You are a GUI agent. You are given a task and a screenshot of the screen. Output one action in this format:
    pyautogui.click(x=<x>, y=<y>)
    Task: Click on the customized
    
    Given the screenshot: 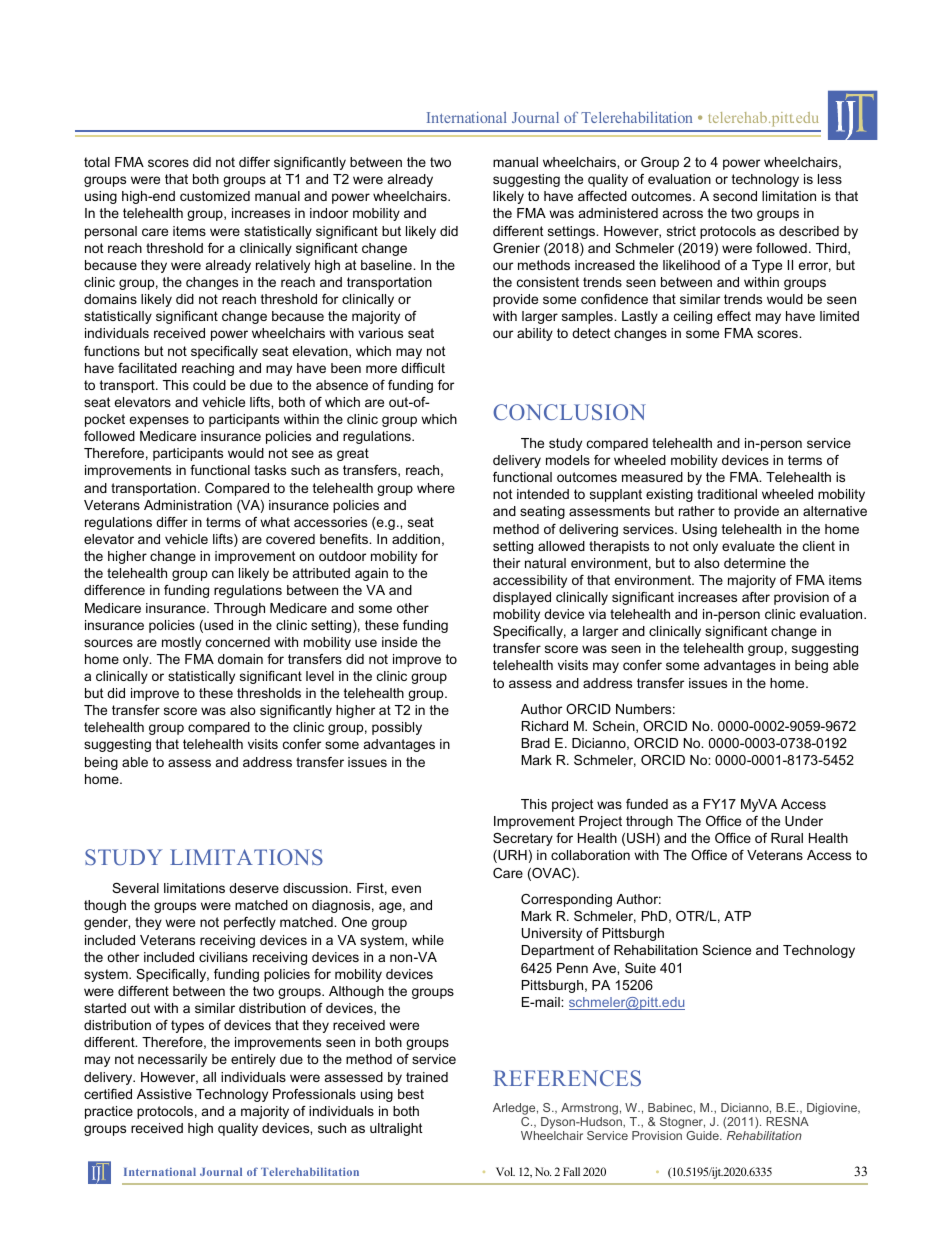 What is the action you would take?
    pyautogui.click(x=215, y=196)
